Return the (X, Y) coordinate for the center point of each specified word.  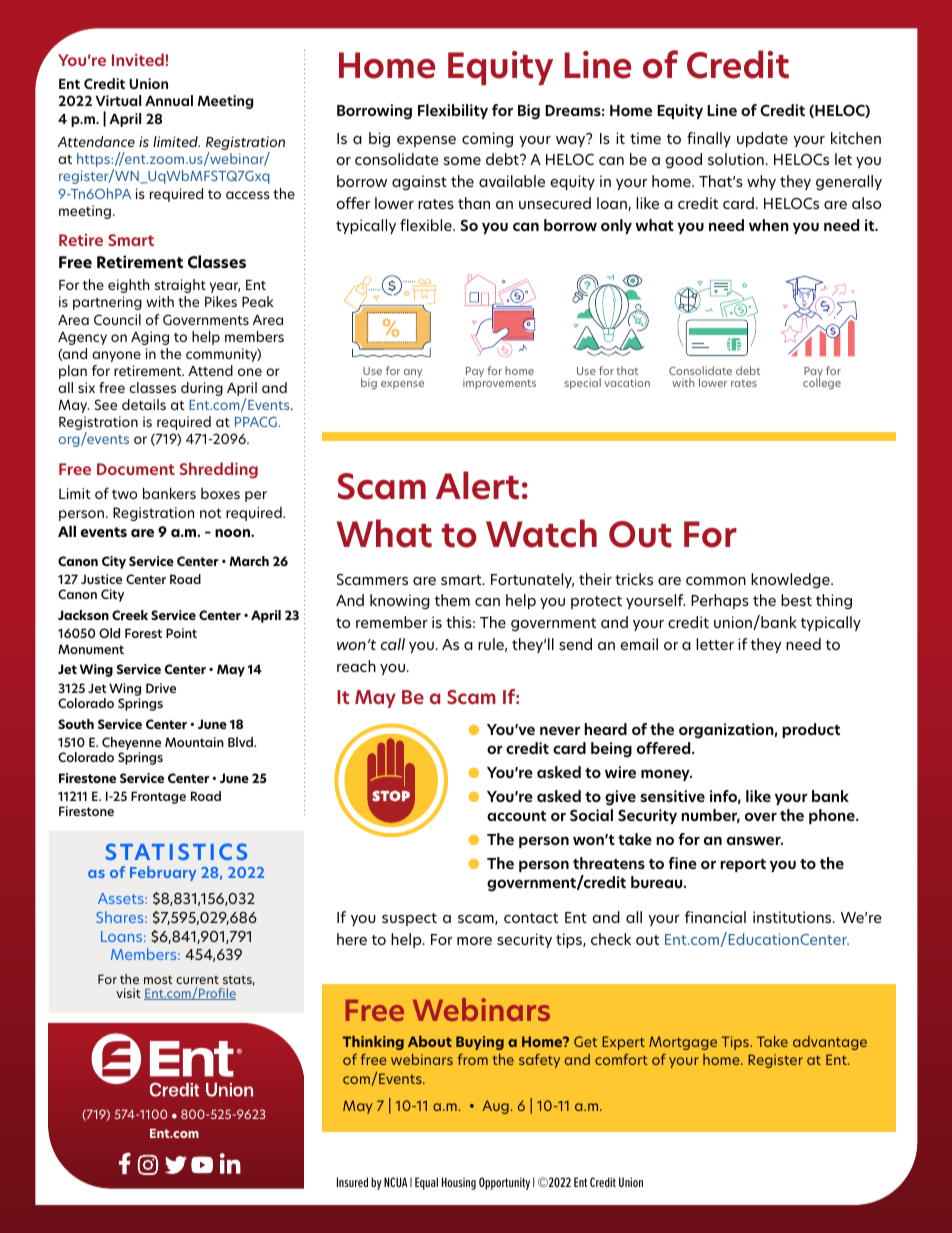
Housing (459, 1183)
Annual (169, 100)
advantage (830, 1043)
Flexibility (453, 111)
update (762, 139)
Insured (352, 1182)
